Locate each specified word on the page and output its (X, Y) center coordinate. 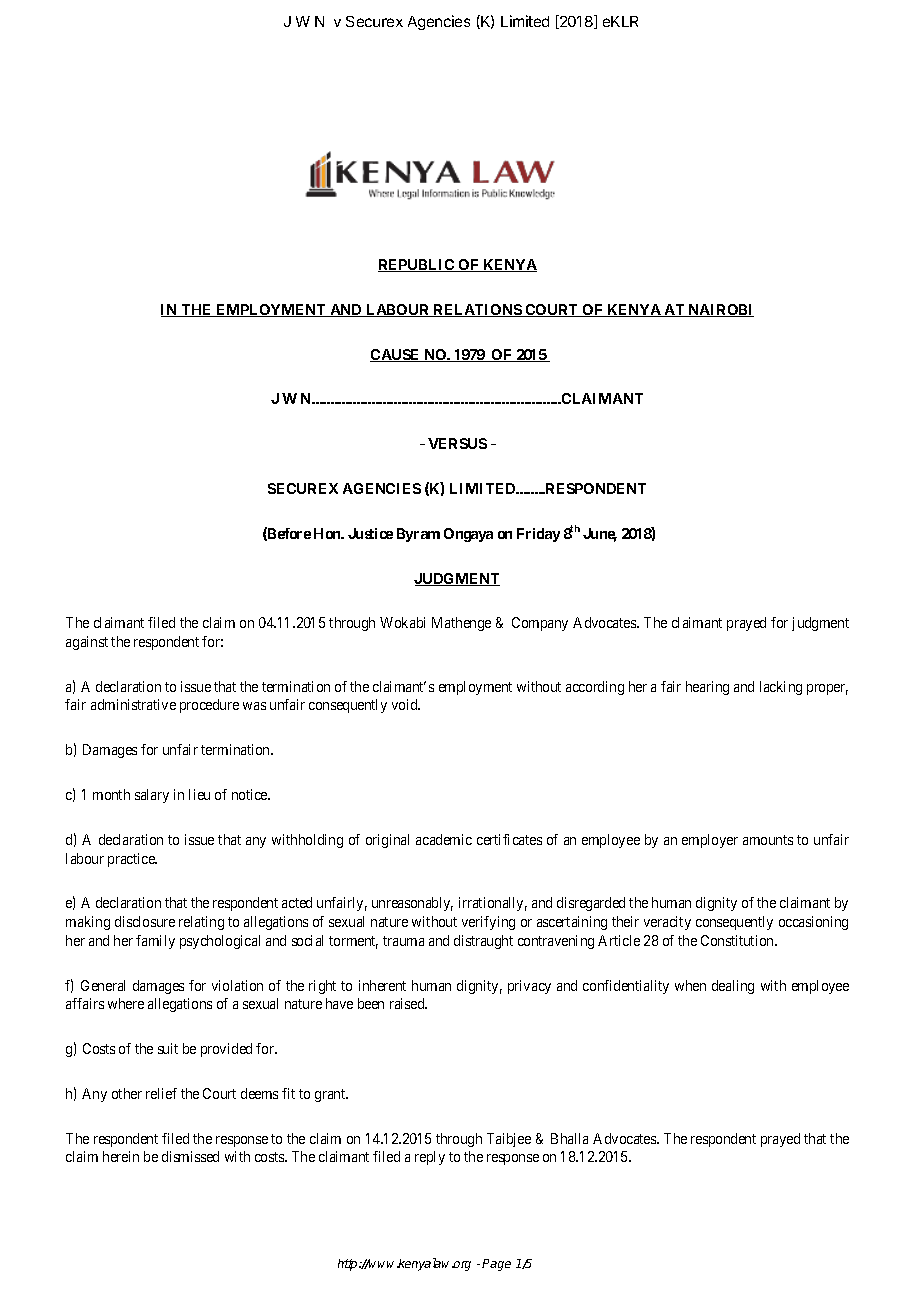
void (406, 704)
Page (496, 1265)
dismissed (190, 1156)
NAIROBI (720, 310)
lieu (199, 794)
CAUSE (396, 355)
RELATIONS (477, 310)
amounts (768, 840)
